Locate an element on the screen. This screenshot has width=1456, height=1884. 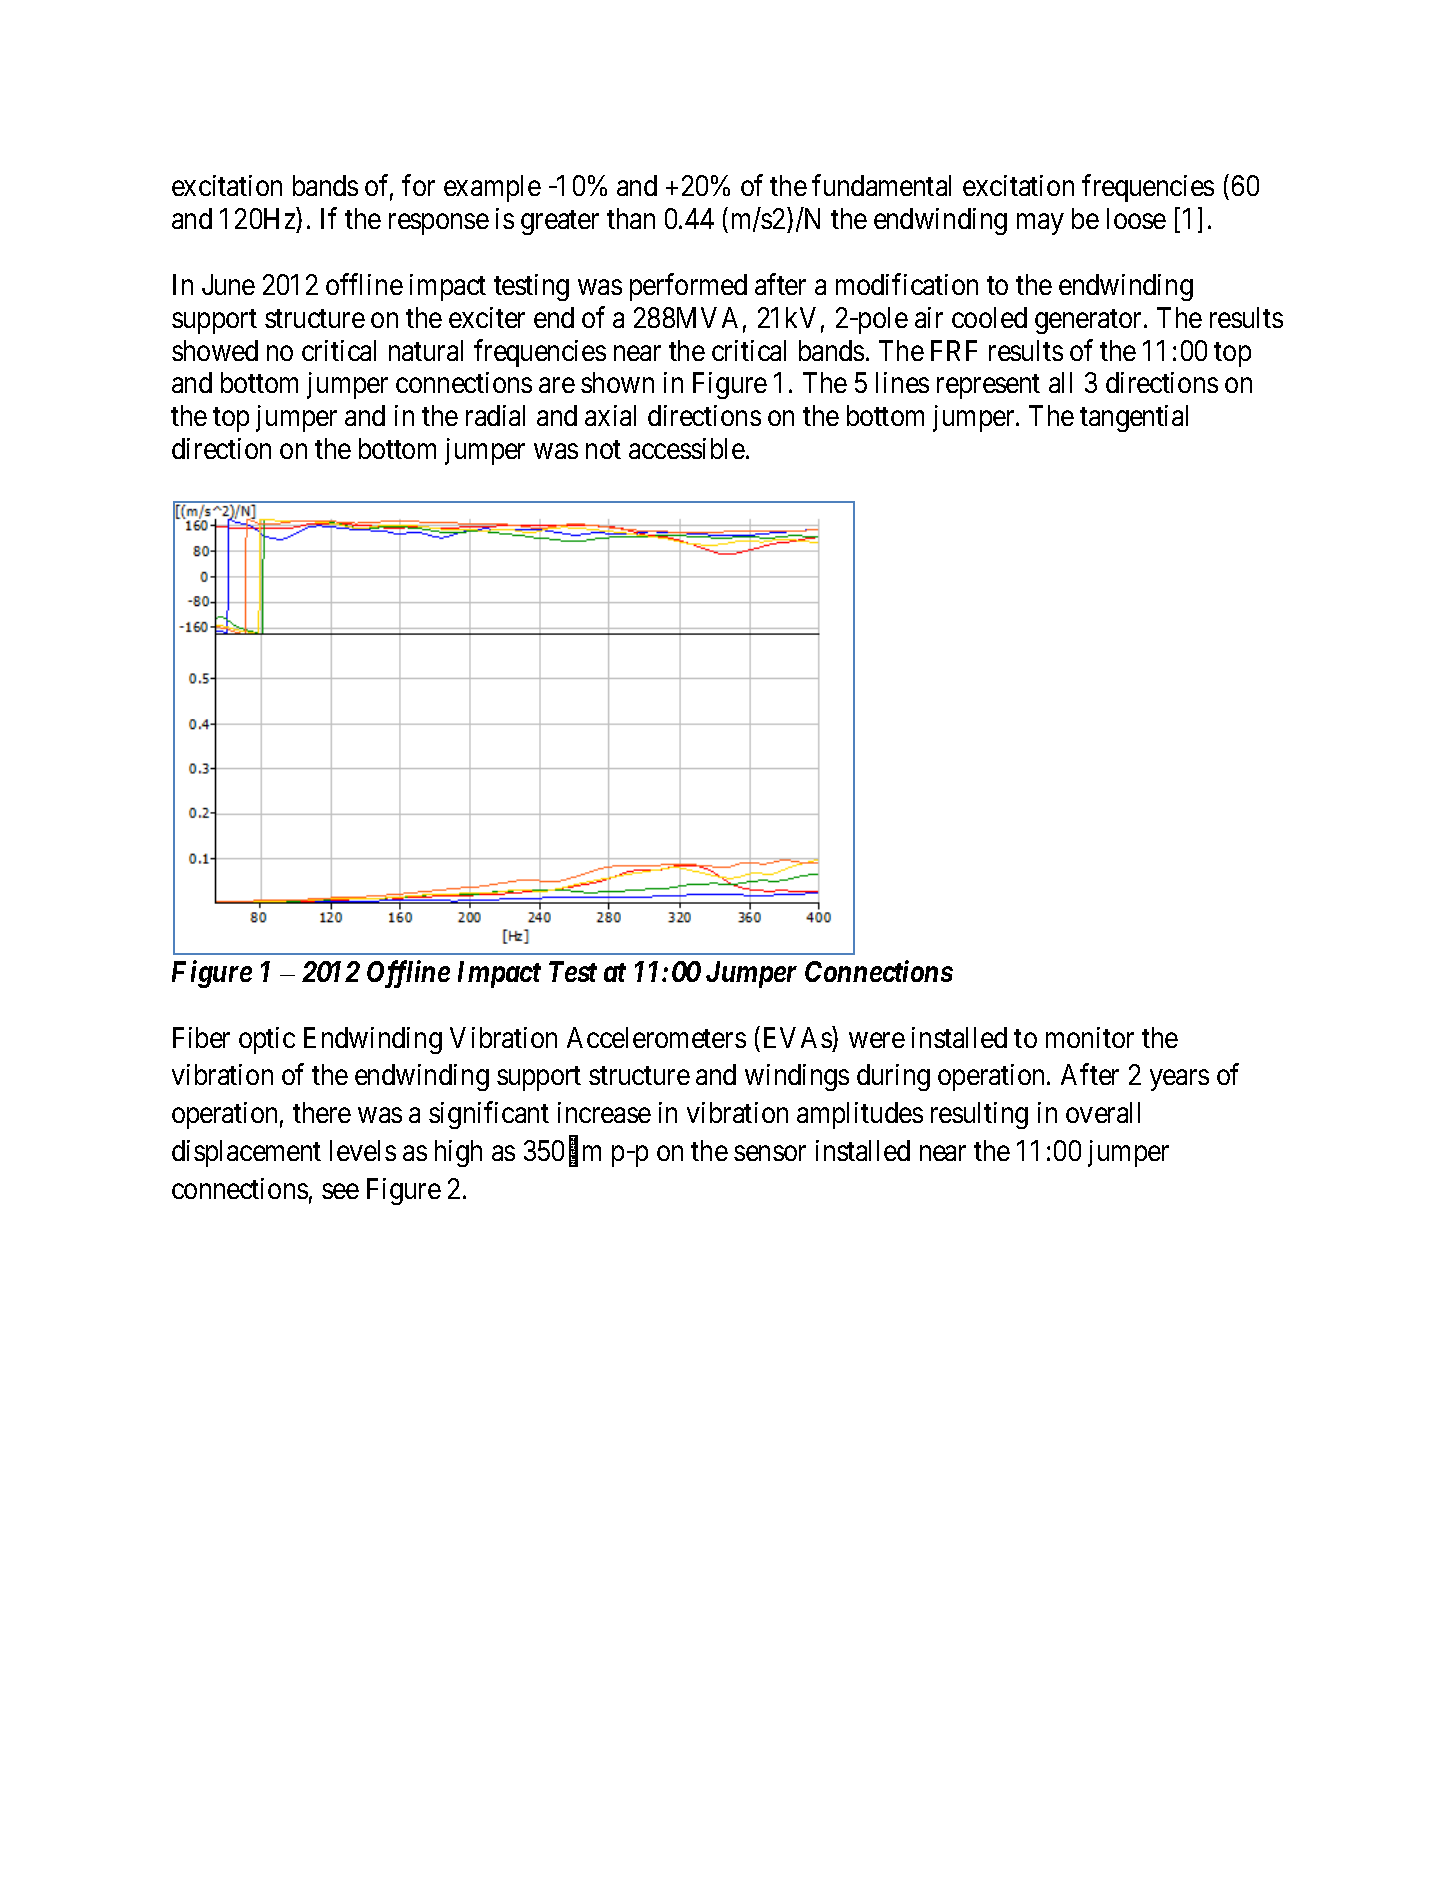
tangential is located at coordinates (1134, 418).
